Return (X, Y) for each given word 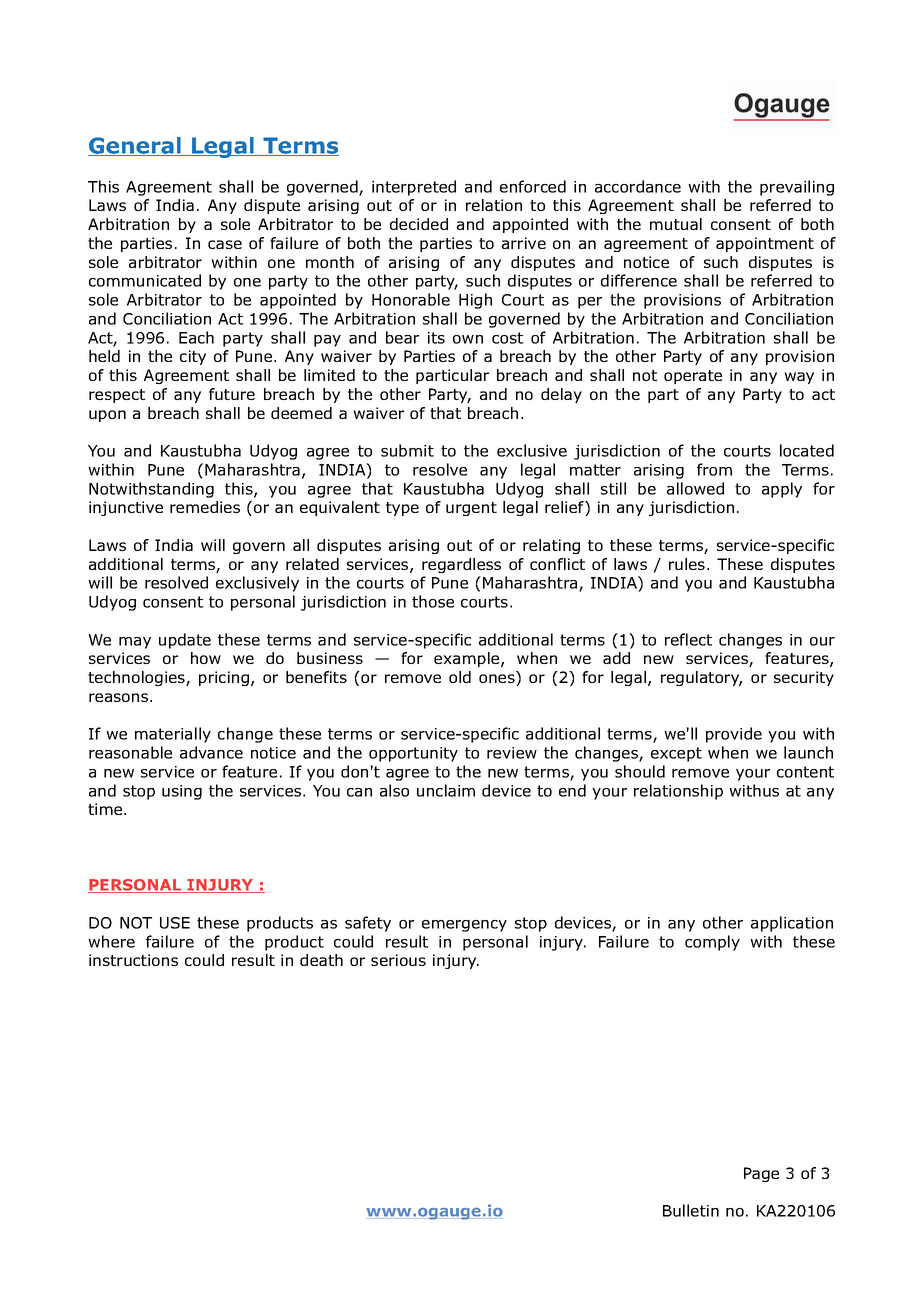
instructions (133, 960)
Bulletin (691, 1210)
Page (761, 1174)
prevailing (797, 188)
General (136, 146)
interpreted (414, 188)
